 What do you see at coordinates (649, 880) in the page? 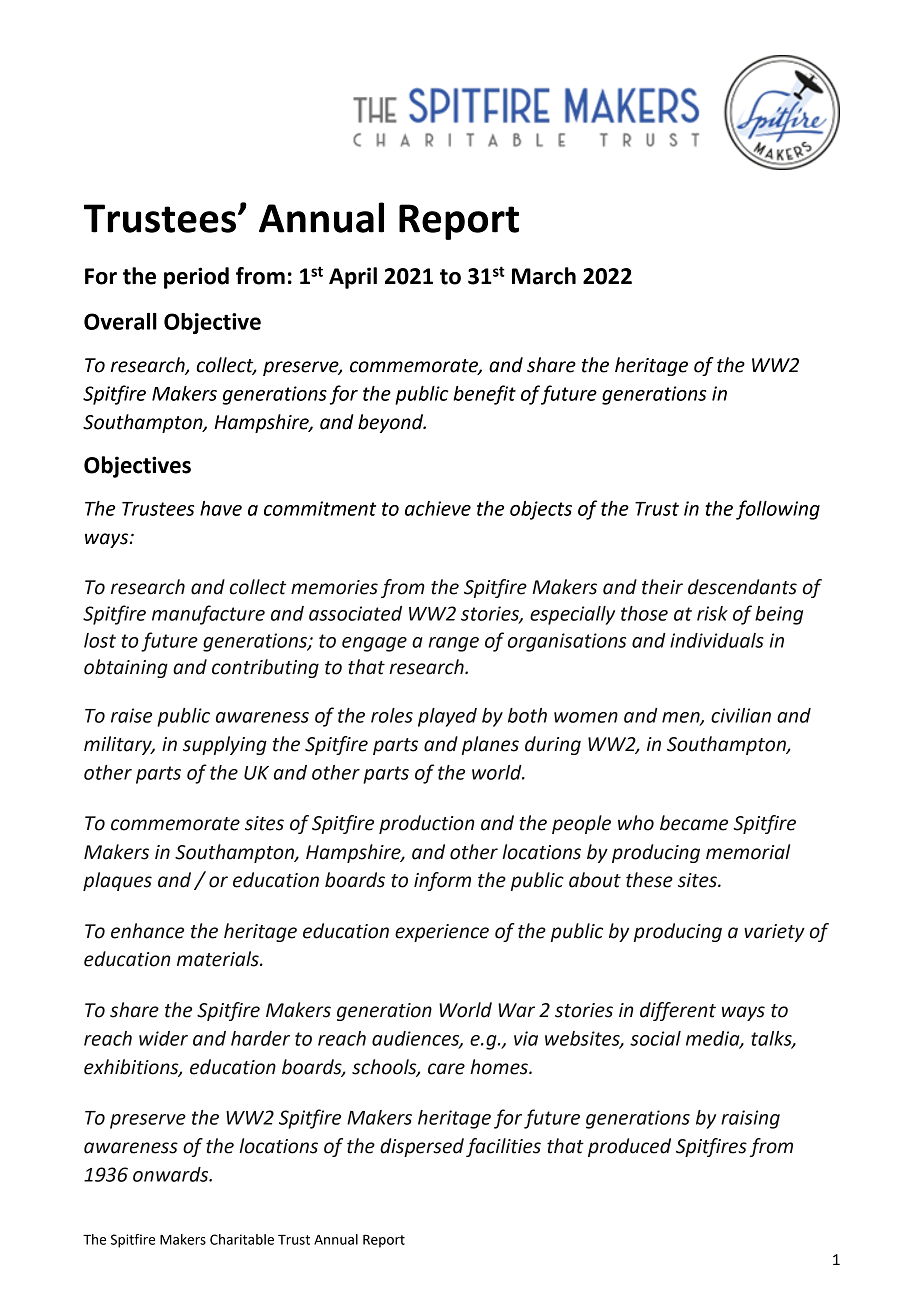
I see `these` at bounding box center [649, 880].
